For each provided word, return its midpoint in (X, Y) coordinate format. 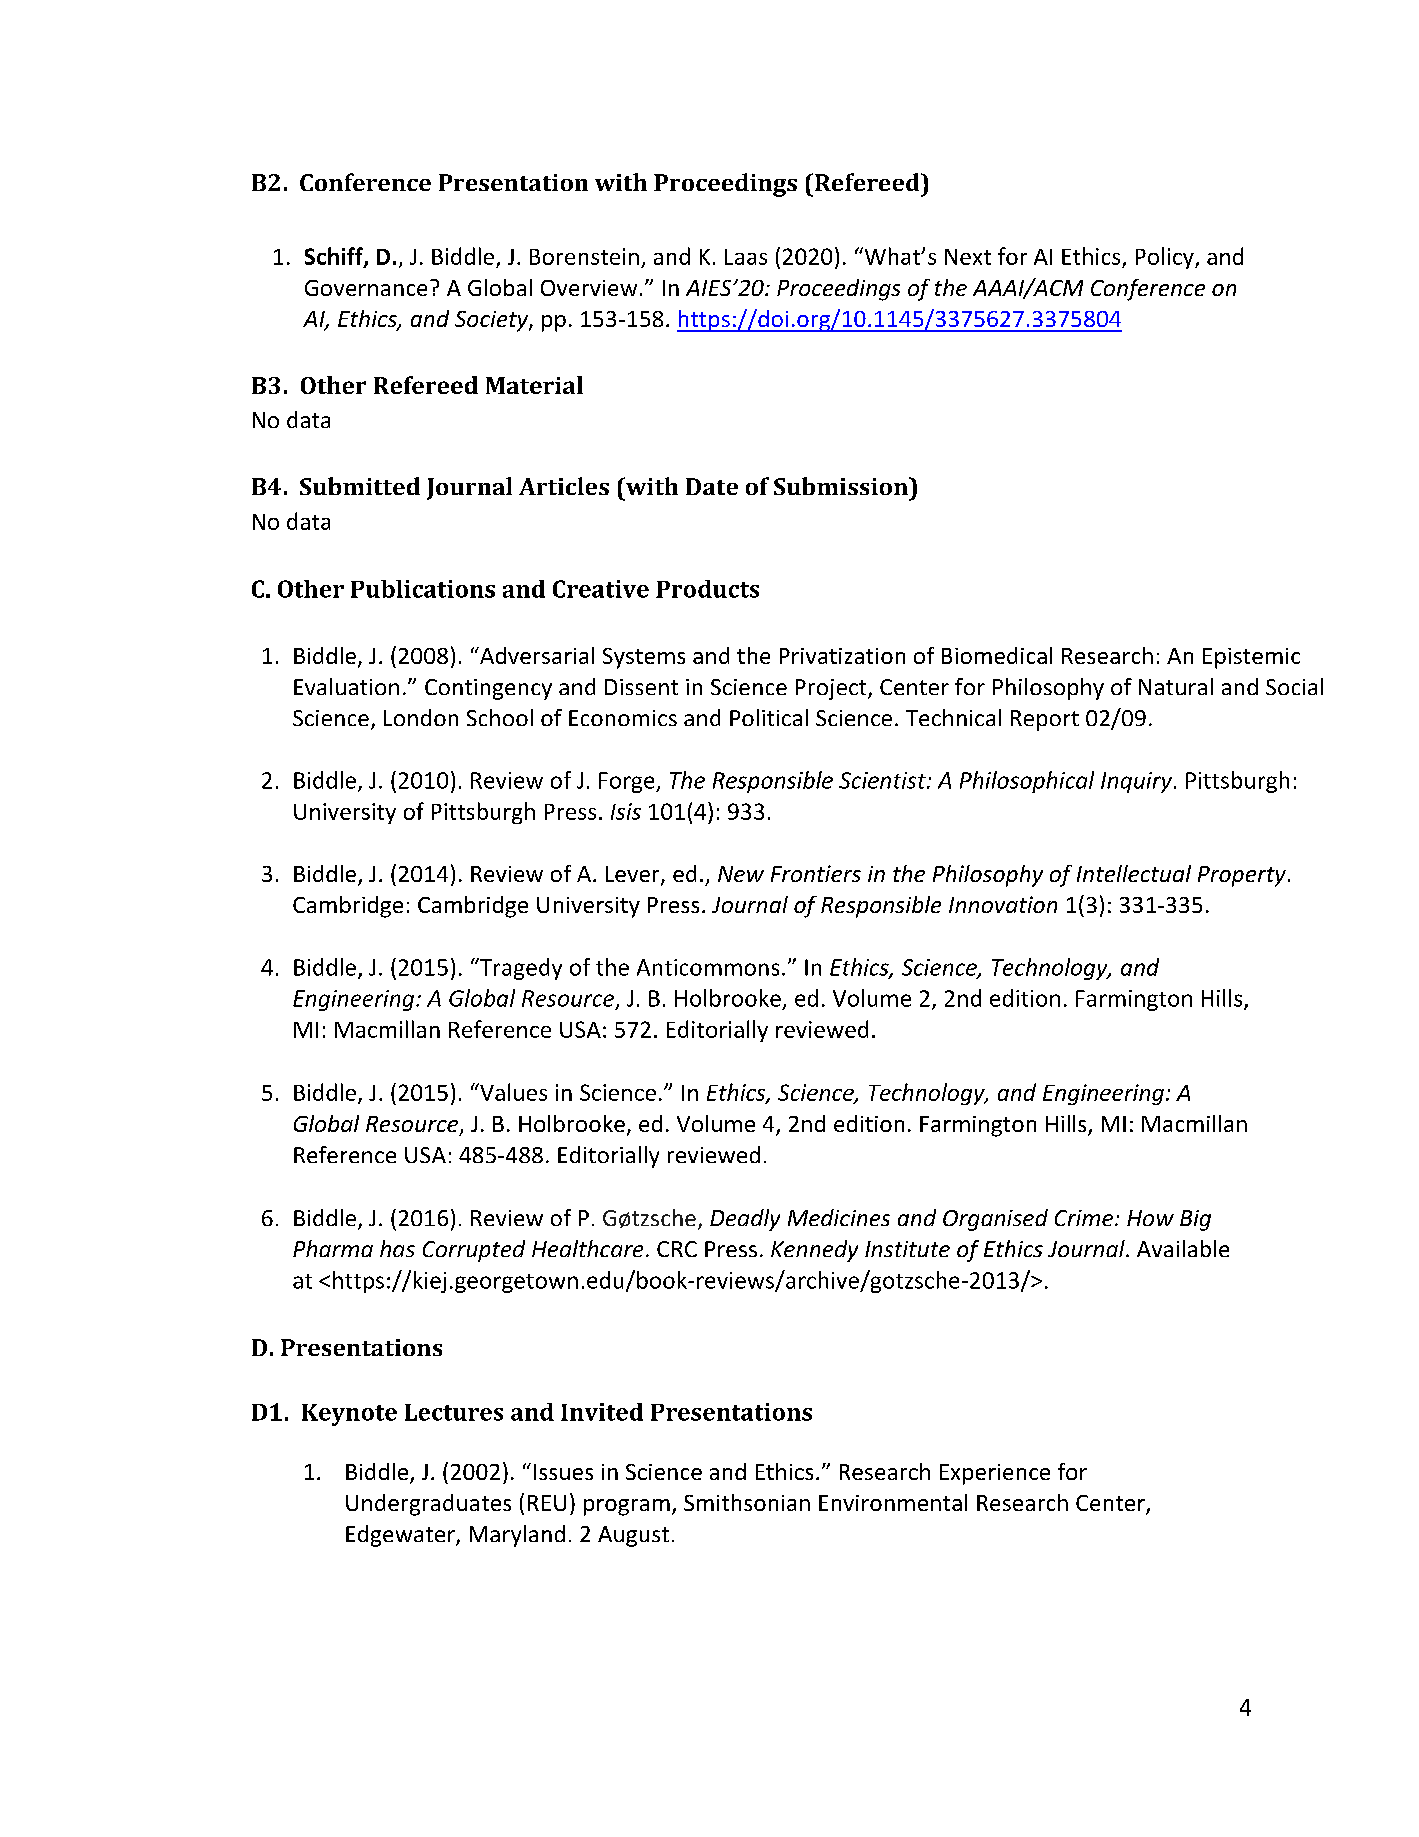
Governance (366, 288)
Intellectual (1134, 873)
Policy (1166, 258)
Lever (634, 875)
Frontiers (816, 873)
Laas (746, 257)
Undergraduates (428, 1505)
